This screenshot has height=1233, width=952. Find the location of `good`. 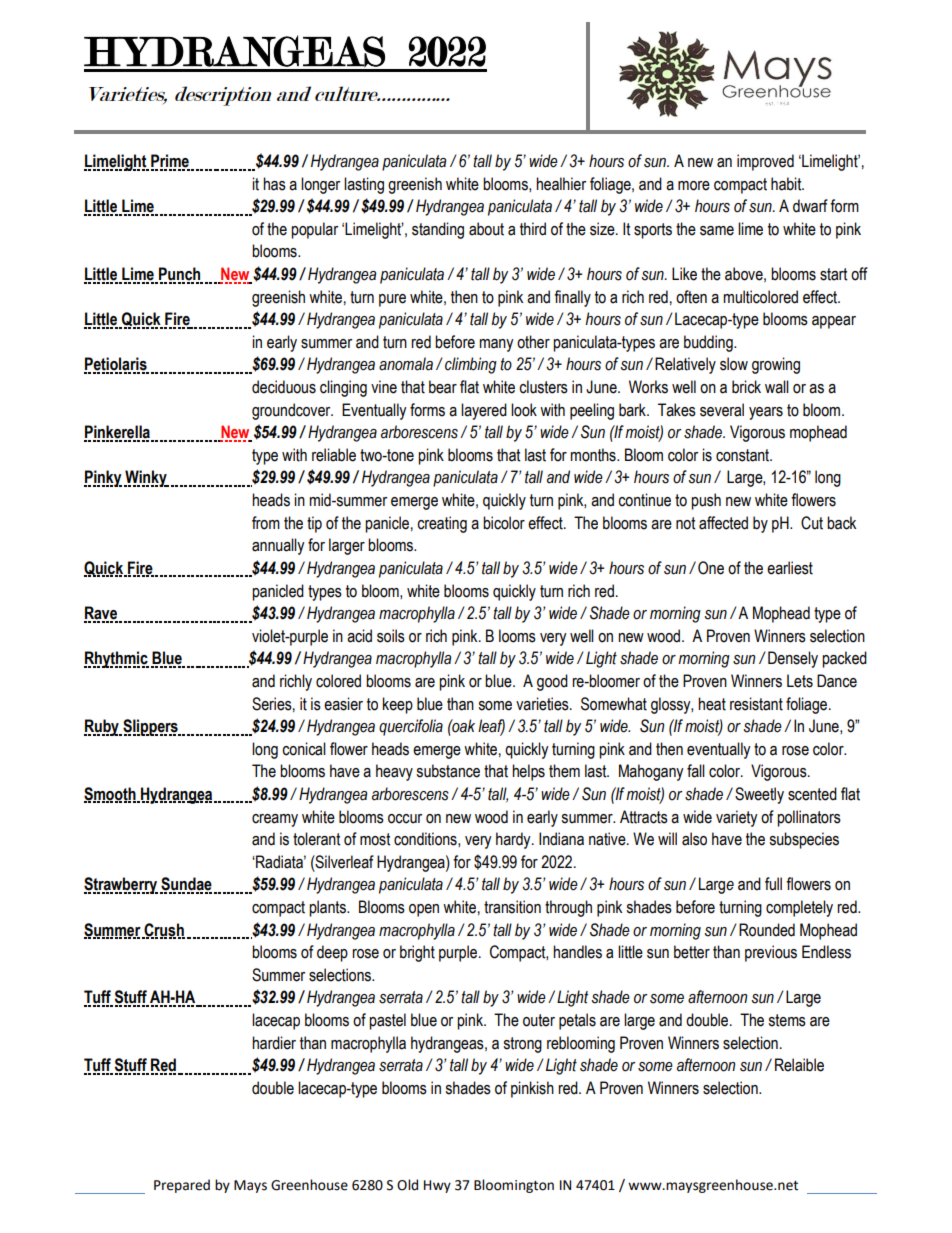

good is located at coordinates (552, 682).
